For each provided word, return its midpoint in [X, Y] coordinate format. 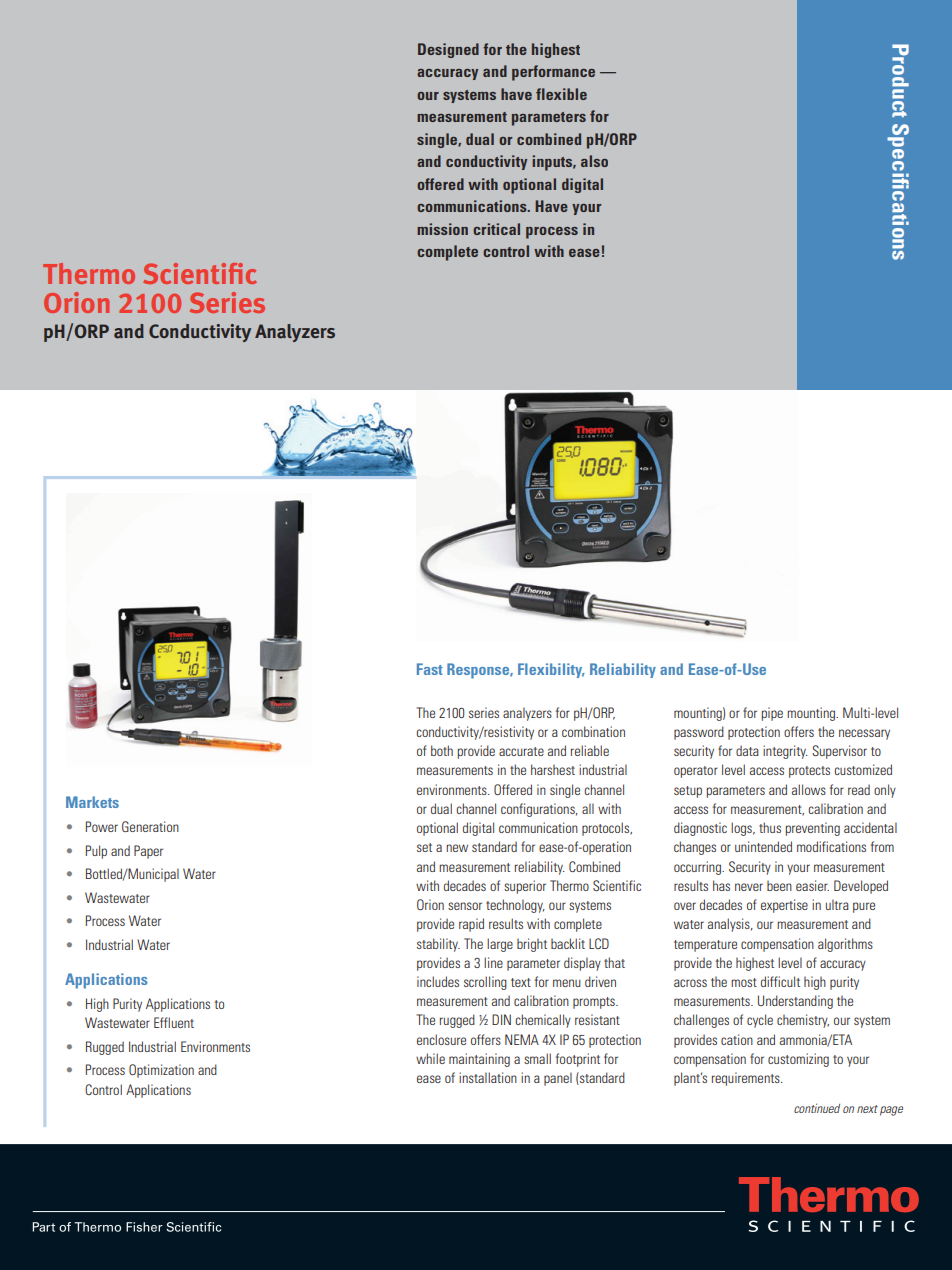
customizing [798, 1060]
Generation [150, 826]
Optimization [161, 1071]
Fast [430, 669]
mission [442, 229]
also [594, 161]
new [457, 848]
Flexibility [551, 670]
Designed [448, 50]
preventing [813, 829]
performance [553, 73]
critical [496, 229]
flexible [561, 94]
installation [488, 1077]
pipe [772, 714]
